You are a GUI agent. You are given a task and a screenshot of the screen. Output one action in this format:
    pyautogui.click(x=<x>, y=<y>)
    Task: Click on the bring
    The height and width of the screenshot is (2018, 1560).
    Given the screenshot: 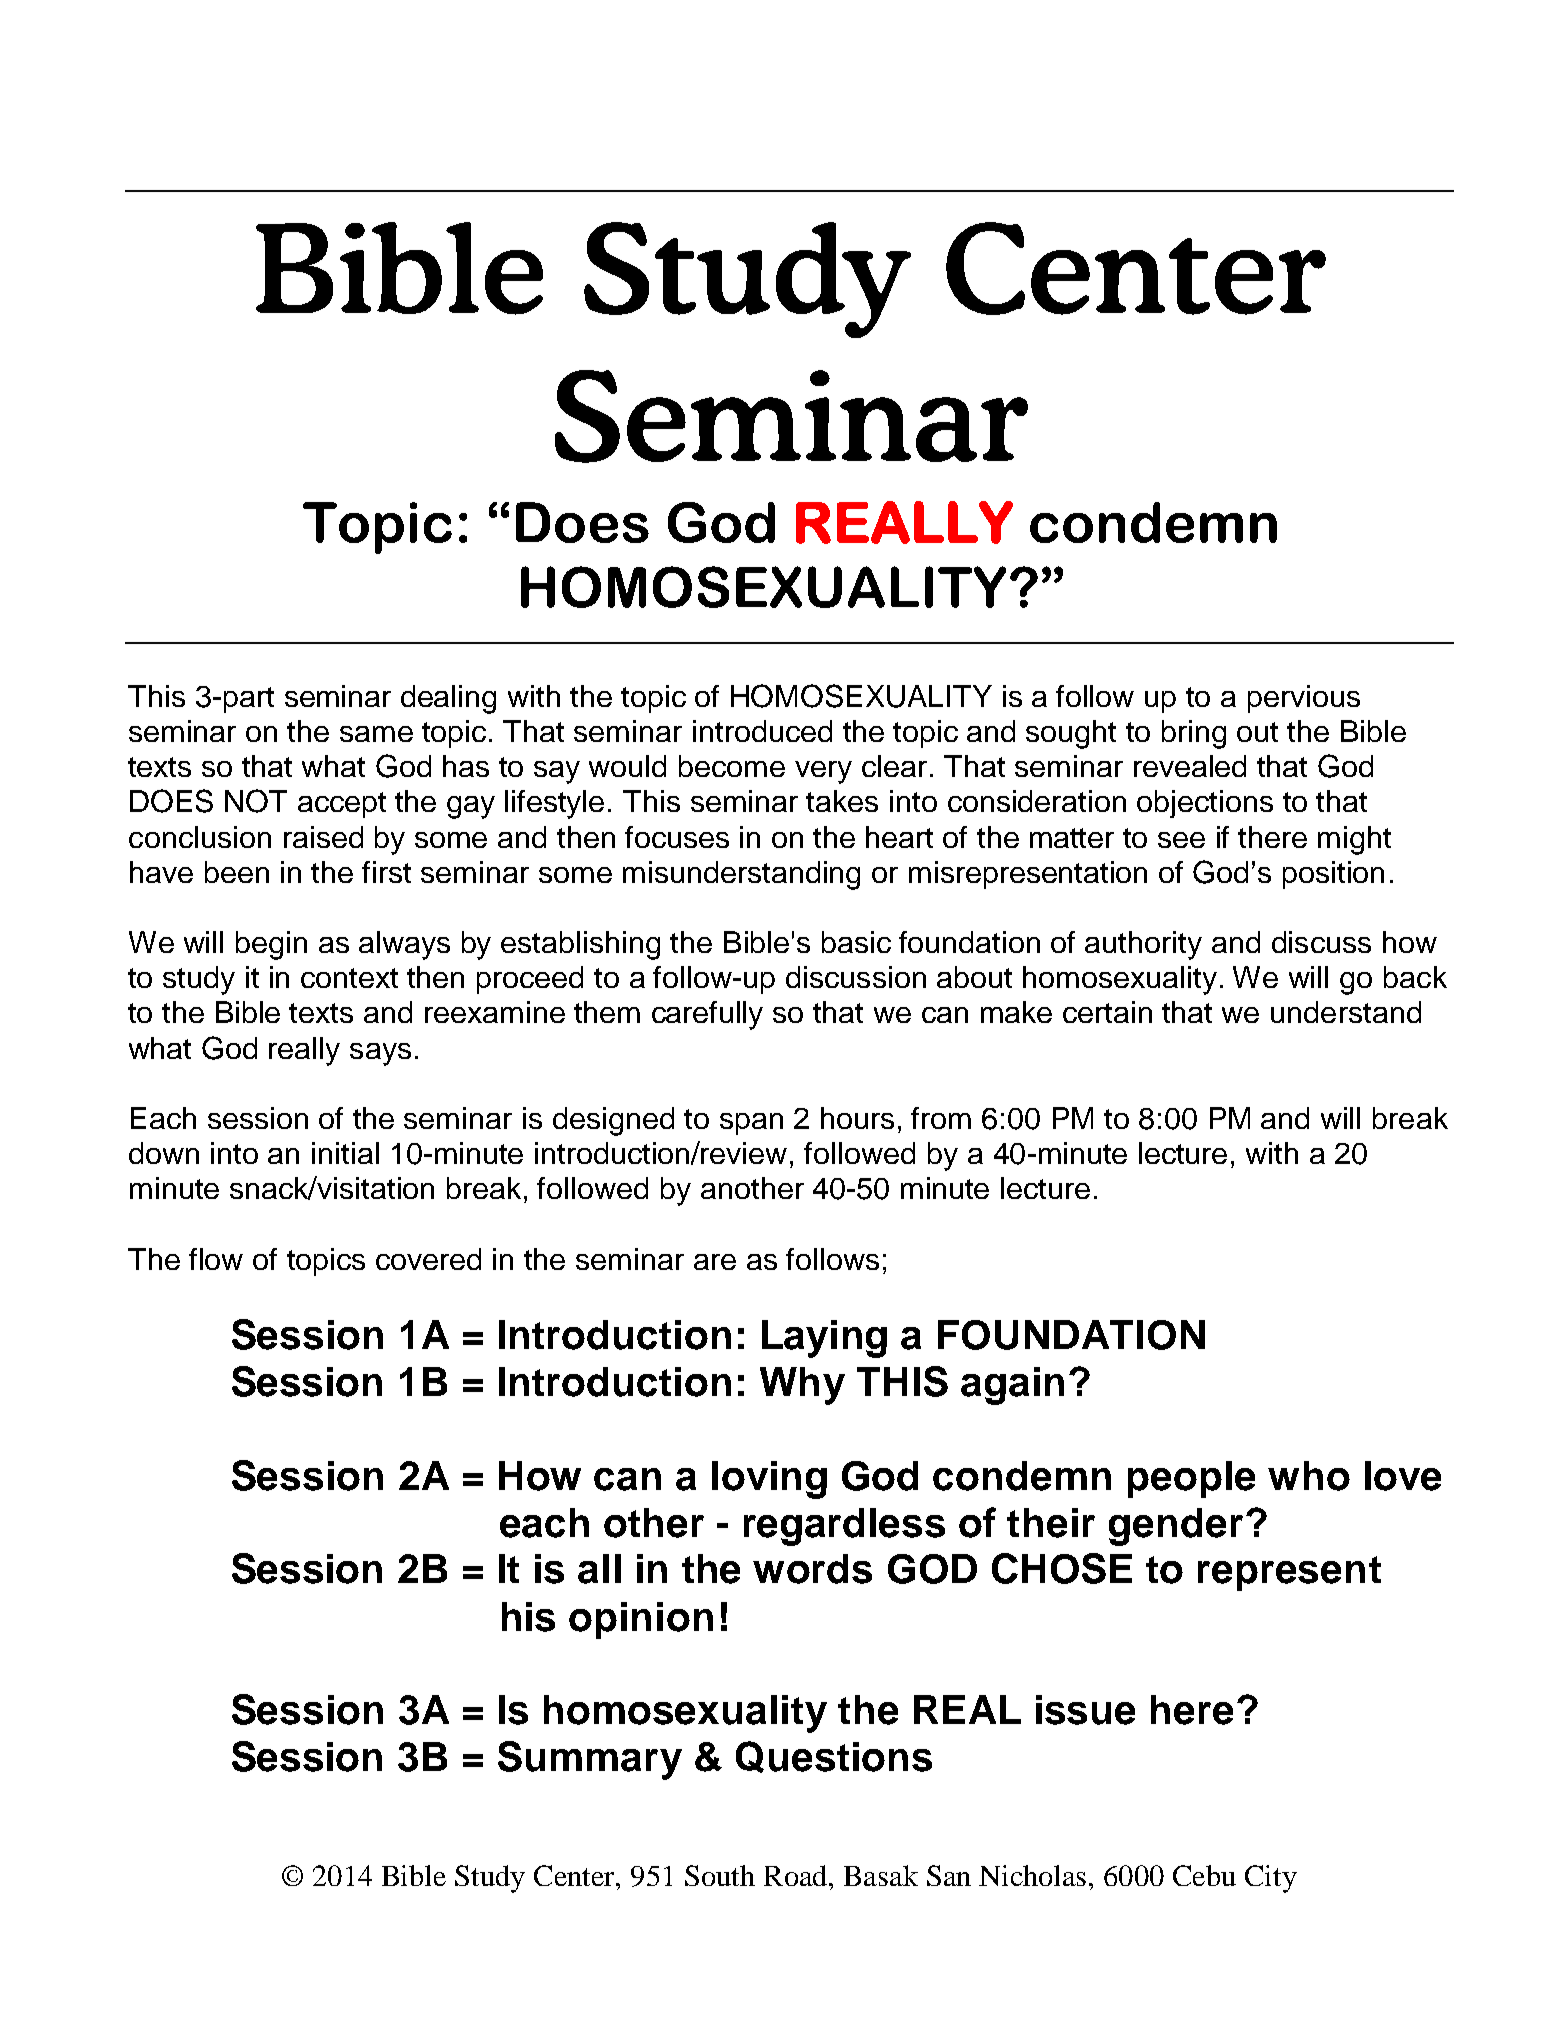 What is the action you would take?
    pyautogui.click(x=1194, y=734)
